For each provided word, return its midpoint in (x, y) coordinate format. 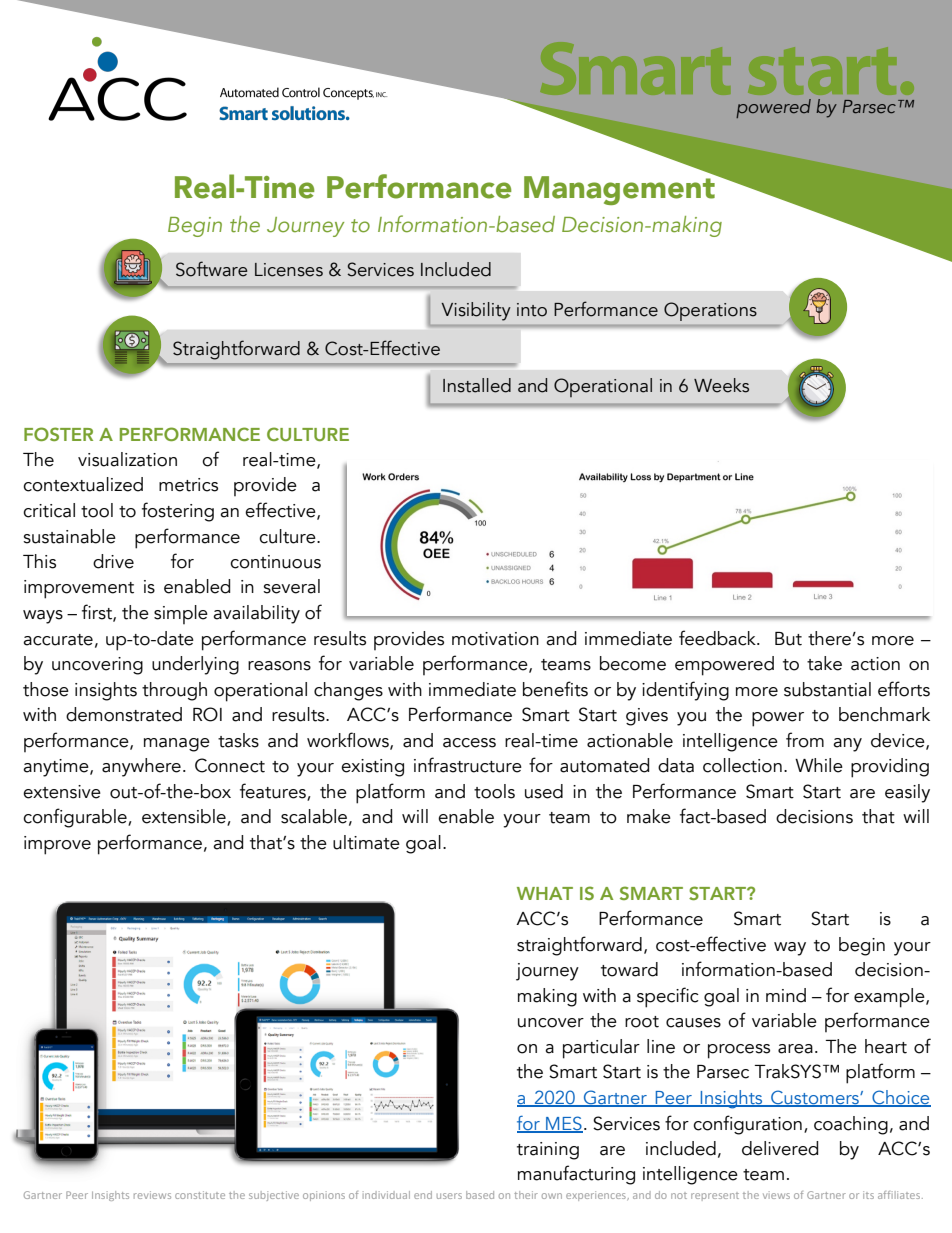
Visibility (476, 311)
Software (212, 269)
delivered (780, 1148)
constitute (200, 1195)
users (449, 1196)
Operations (710, 311)
